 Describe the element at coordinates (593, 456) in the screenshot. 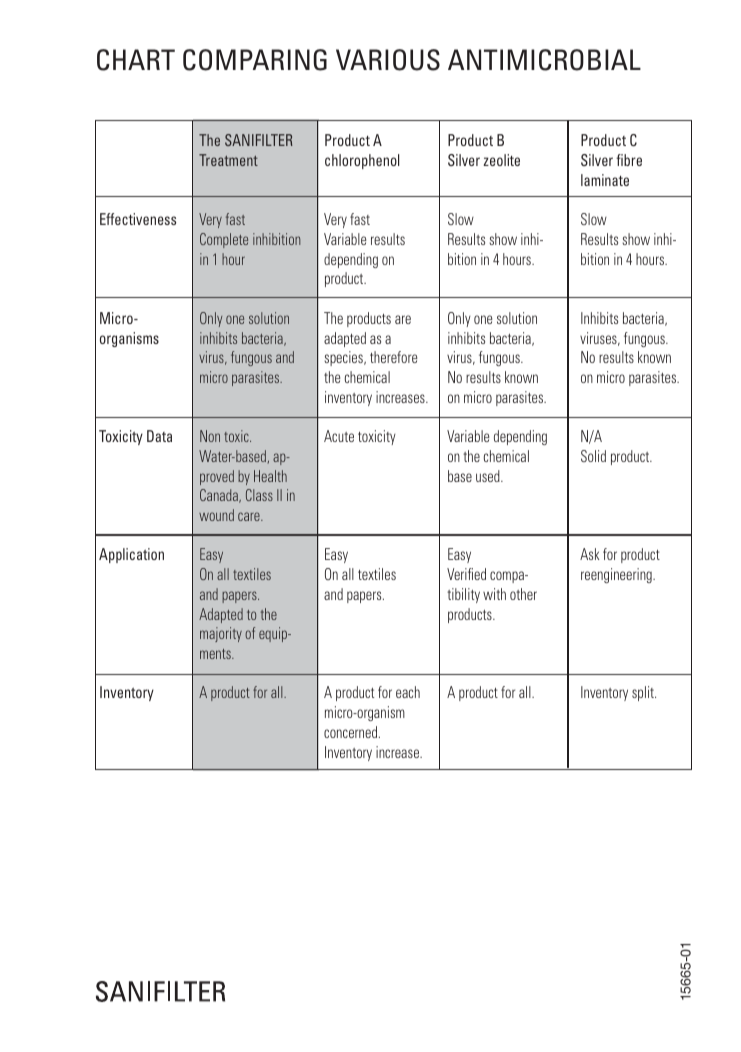

I see `Solid` at that location.
